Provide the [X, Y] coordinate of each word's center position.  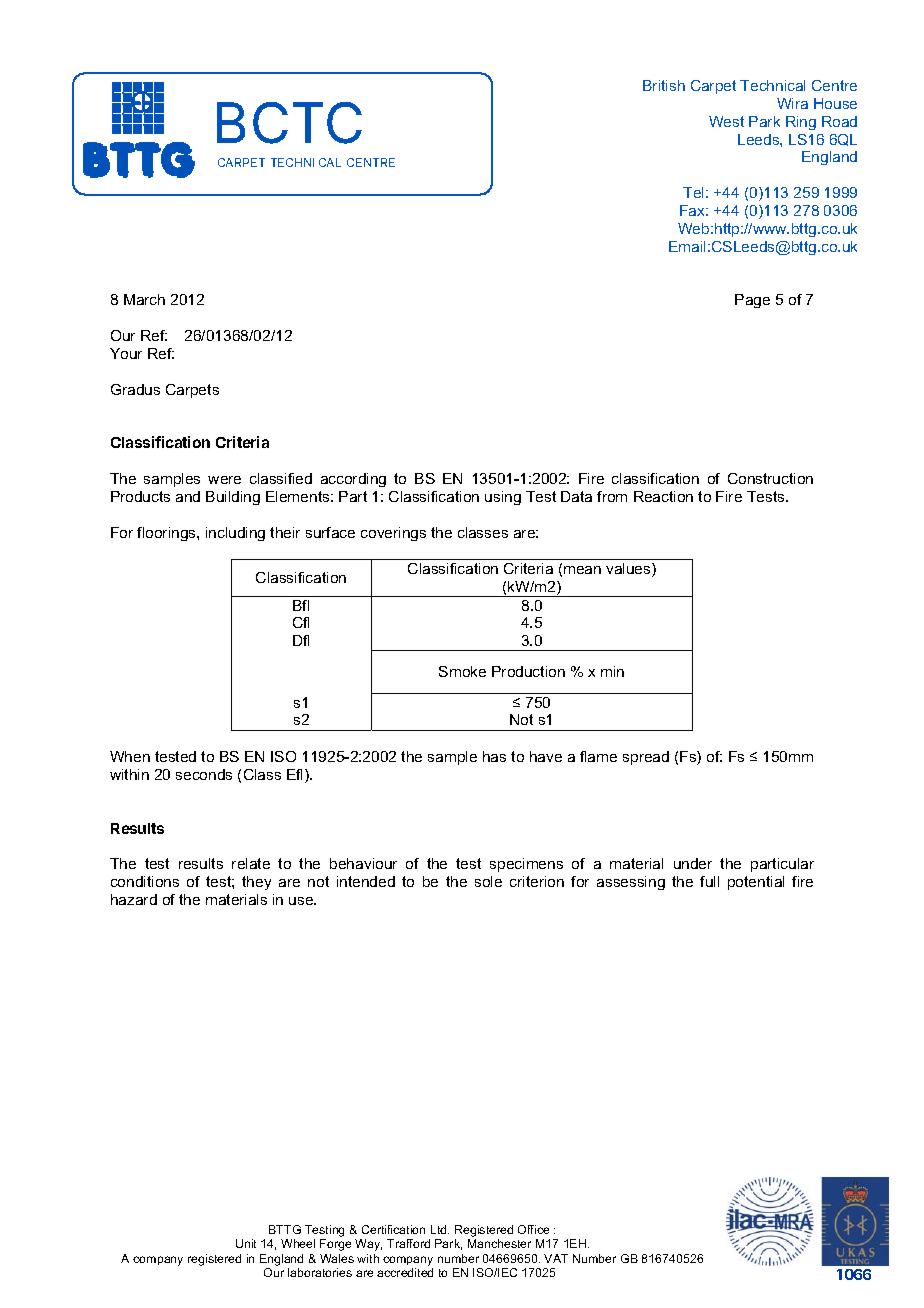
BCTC [289, 123]
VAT [556, 1258]
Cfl [301, 622]
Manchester [499, 1243]
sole [488, 881]
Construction [770, 478]
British [664, 85]
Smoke [462, 671]
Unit [246, 1243]
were [224, 480]
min [612, 671]
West [726, 121]
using [503, 498]
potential [756, 883]
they [256, 883]
